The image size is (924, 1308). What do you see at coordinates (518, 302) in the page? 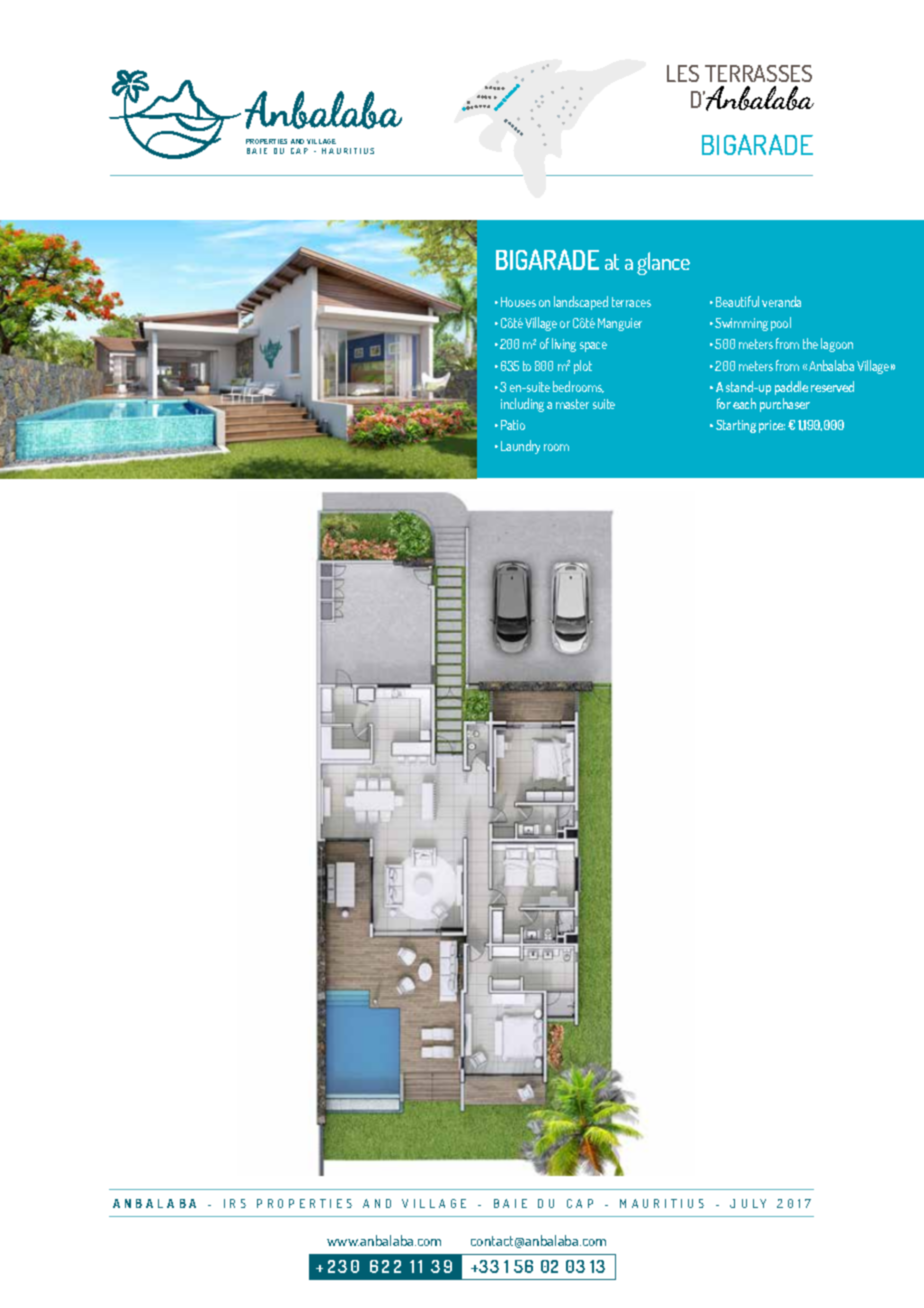
I see `Houses` at bounding box center [518, 302].
